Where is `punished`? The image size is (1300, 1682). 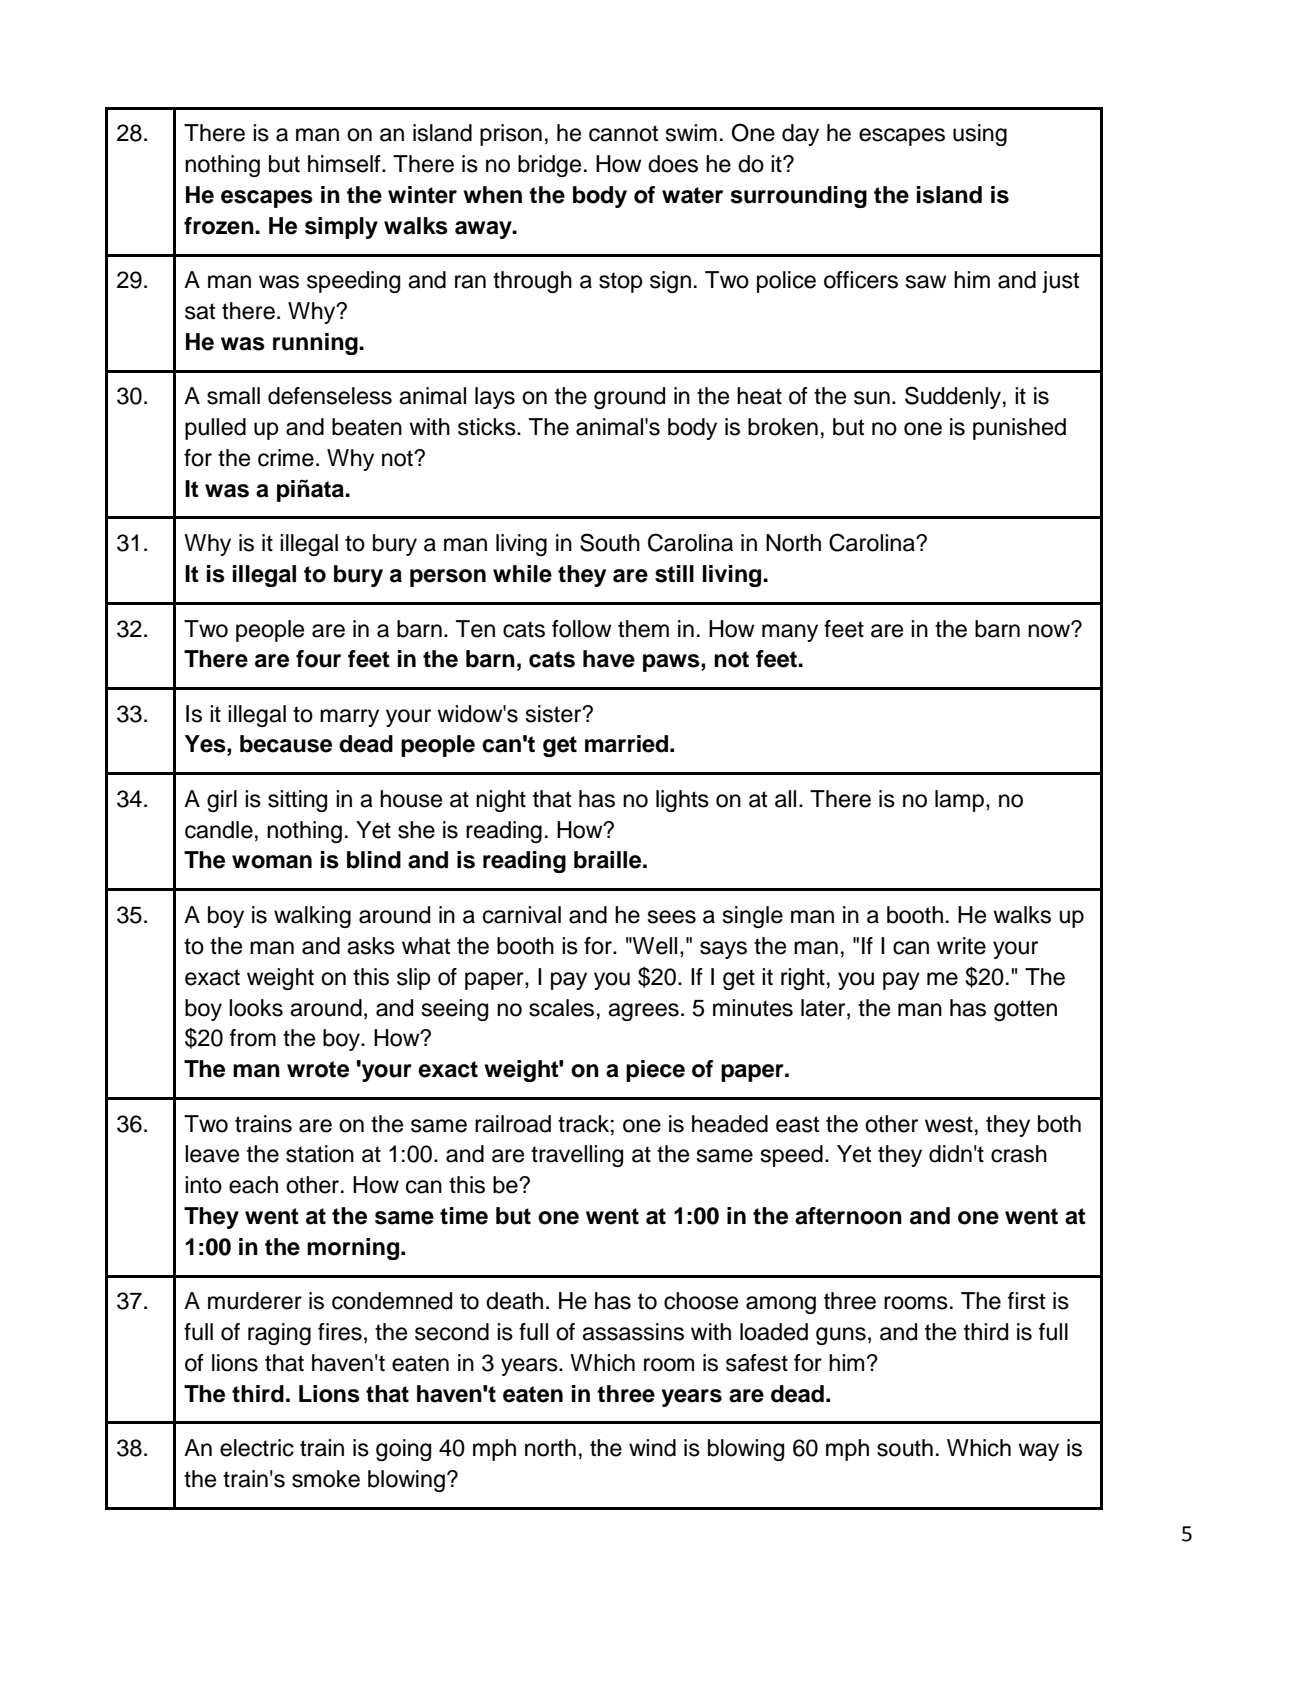
punished is located at coordinates (1019, 429).
